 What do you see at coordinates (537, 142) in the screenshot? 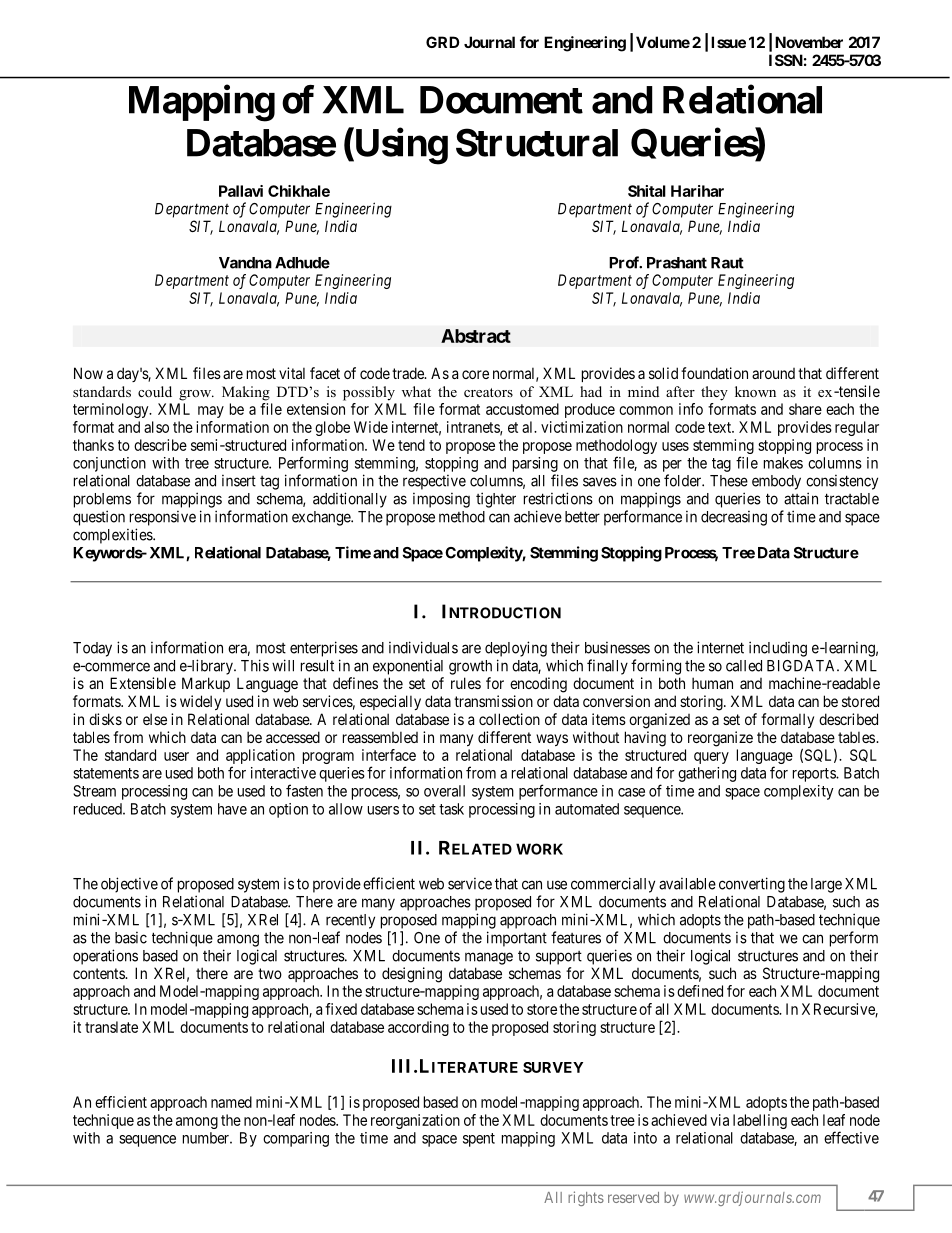
I see `Structural` at bounding box center [537, 142].
